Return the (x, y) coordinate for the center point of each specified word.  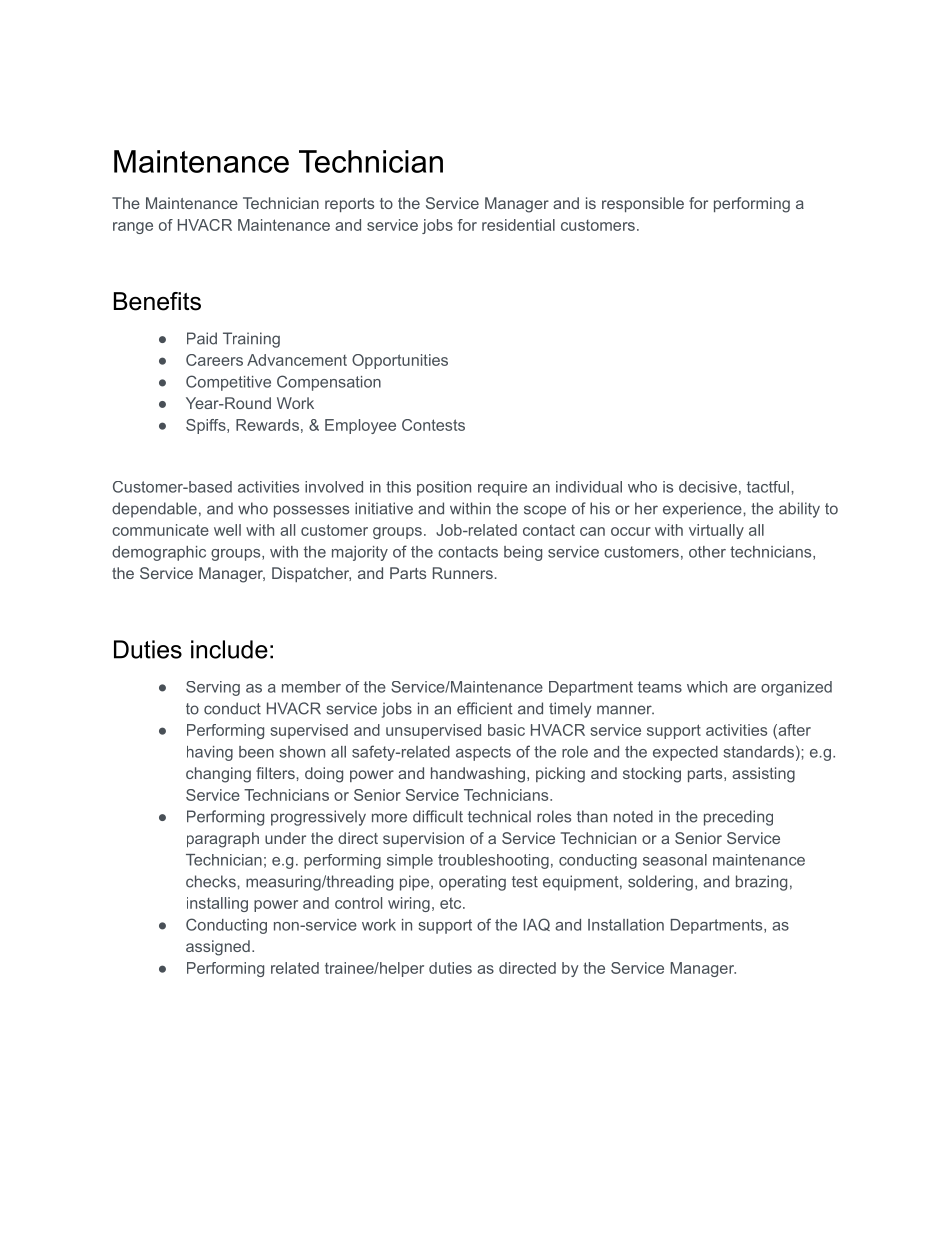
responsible (643, 204)
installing (217, 904)
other (707, 552)
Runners (463, 573)
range (133, 228)
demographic (159, 553)
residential (518, 225)
